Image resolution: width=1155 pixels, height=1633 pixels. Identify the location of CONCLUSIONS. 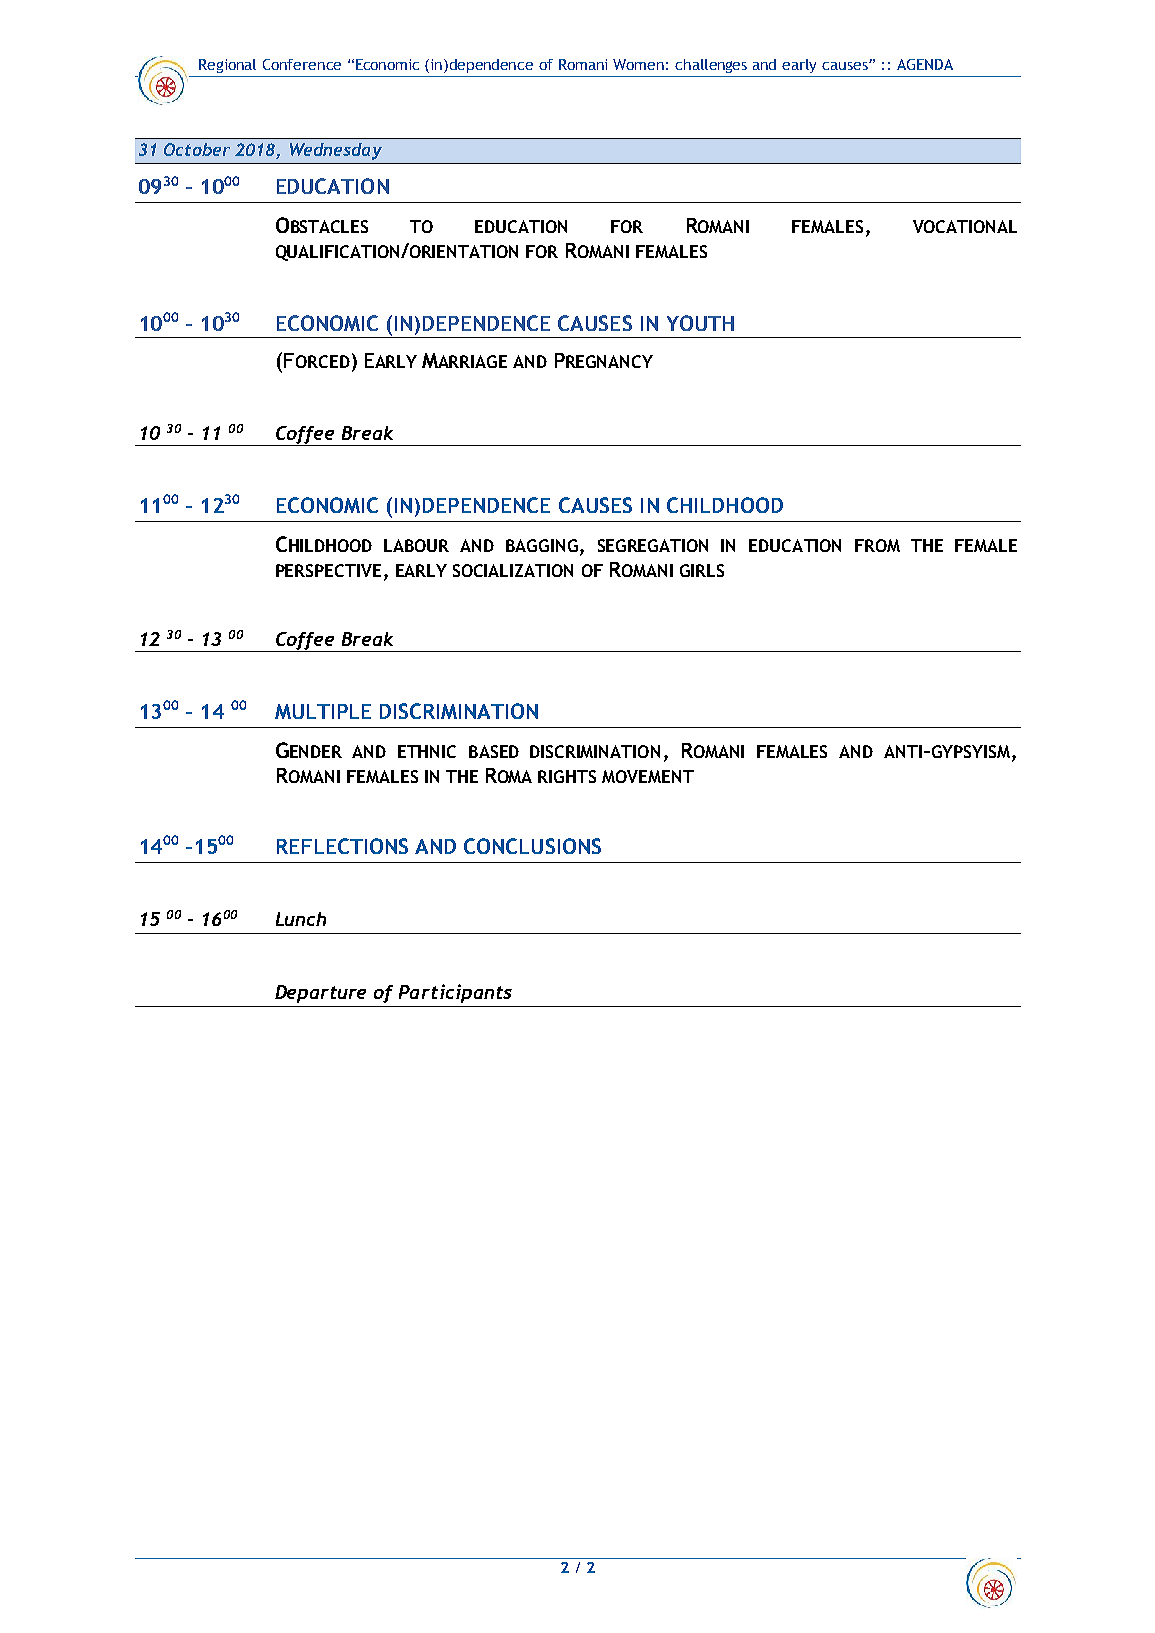
(532, 846).
